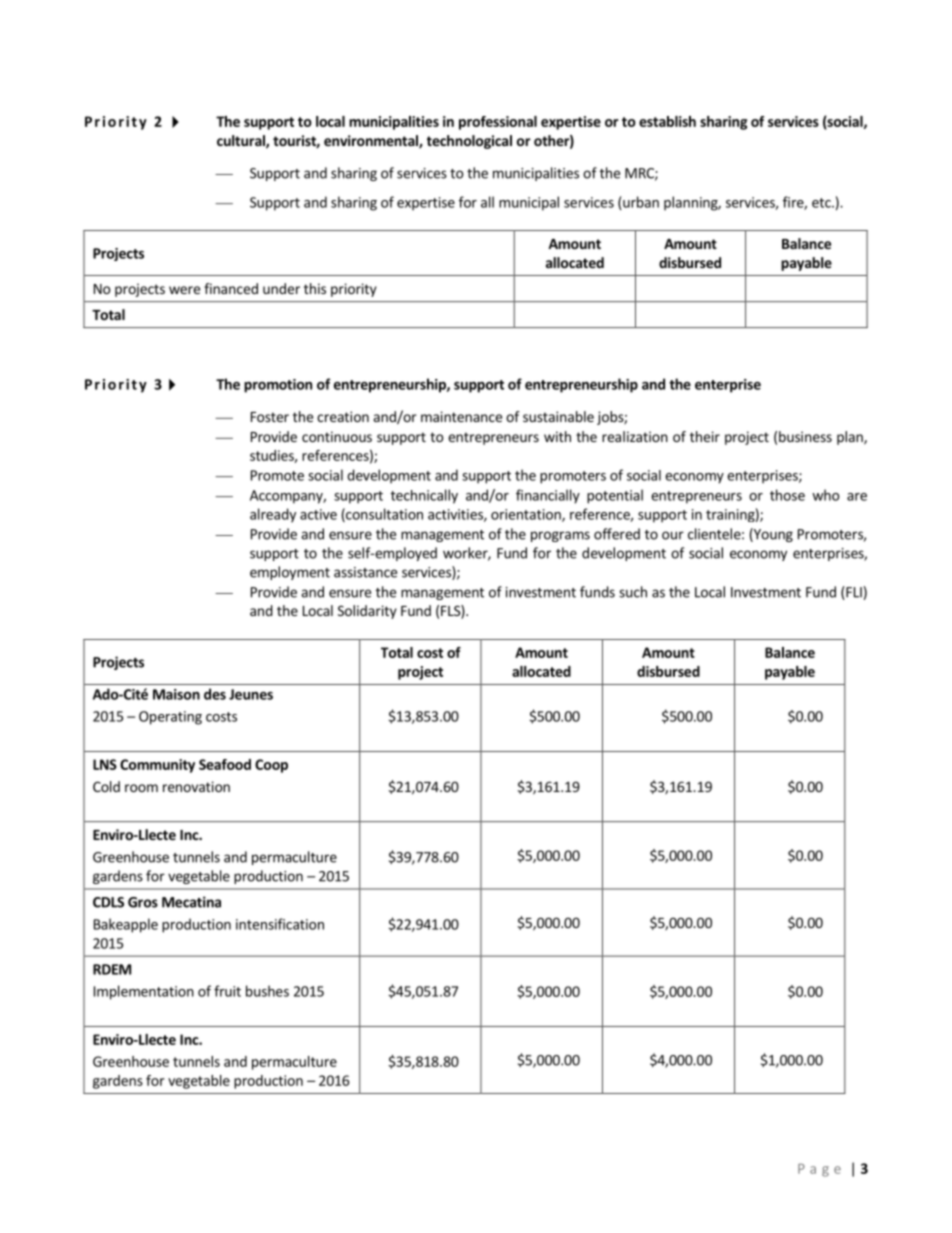 The height and width of the page is (1233, 952). What do you see at coordinates (853, 593) in the page?
I see `FLI` at bounding box center [853, 593].
